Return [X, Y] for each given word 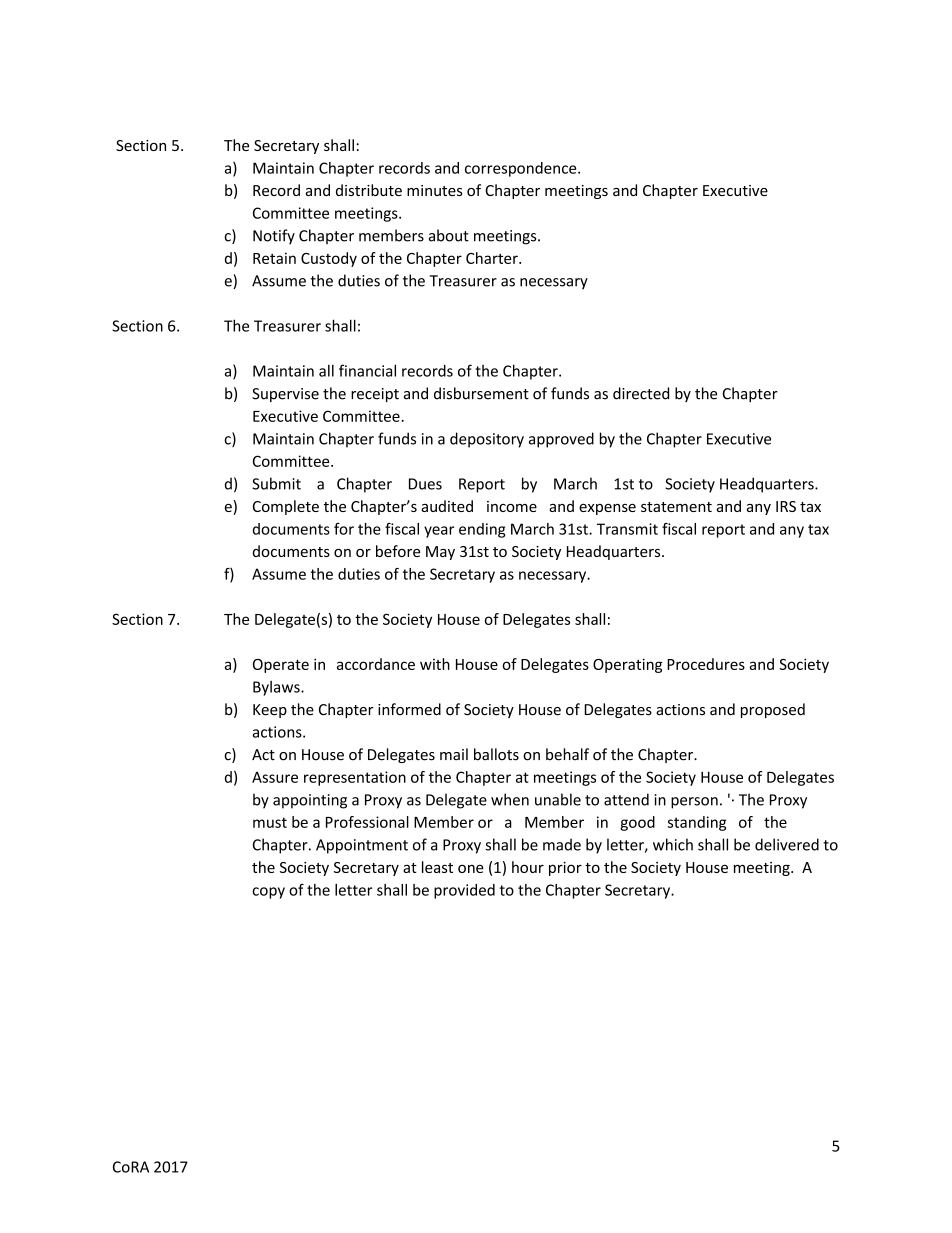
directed [641, 393]
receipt [375, 395]
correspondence [522, 169]
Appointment [362, 846]
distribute [369, 190]
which [673, 844]
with [435, 664]
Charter [493, 258]
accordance [376, 664]
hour [528, 867]
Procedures [706, 664]
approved [561, 440]
